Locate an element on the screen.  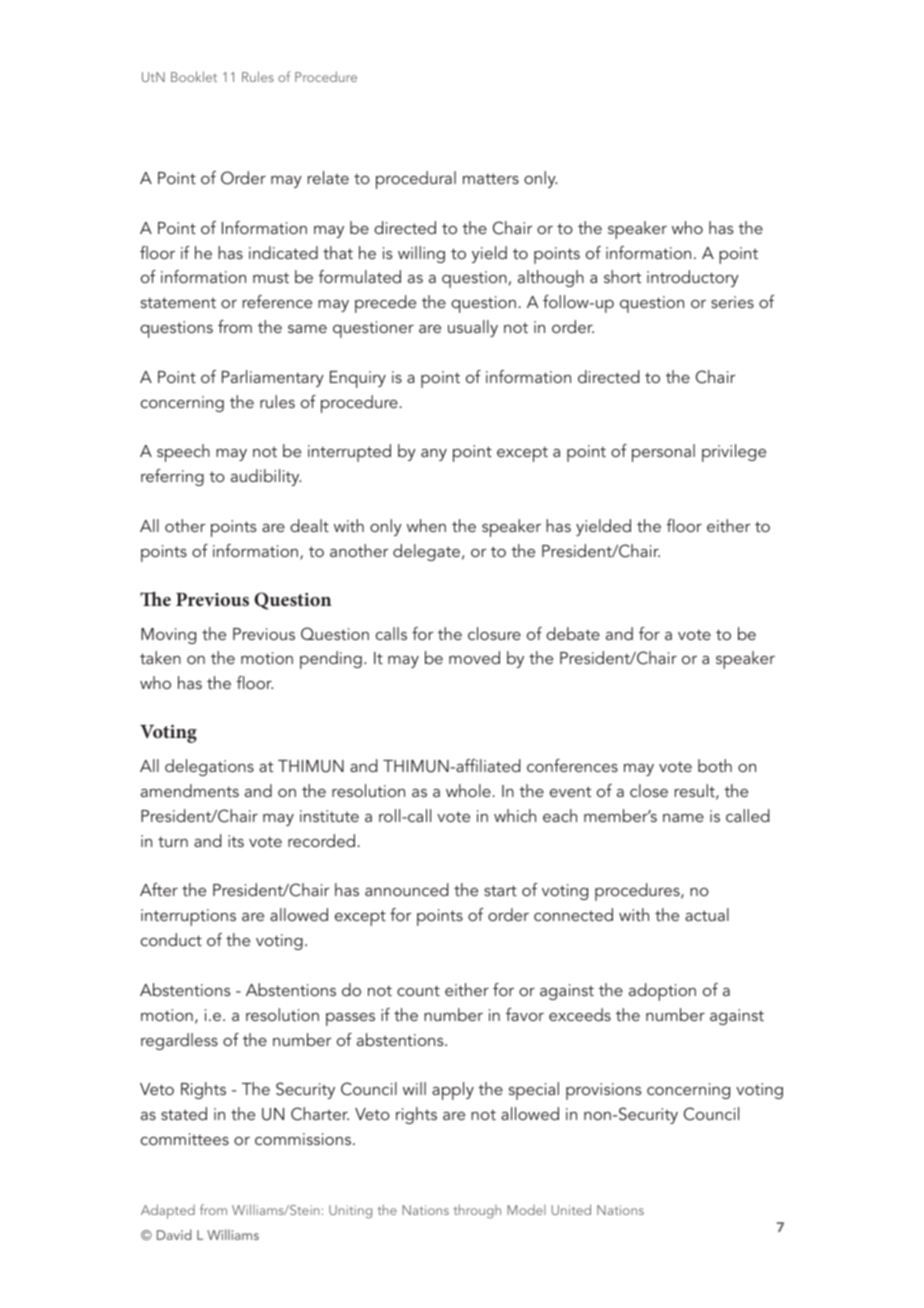
moved is located at coordinates (474, 657).
